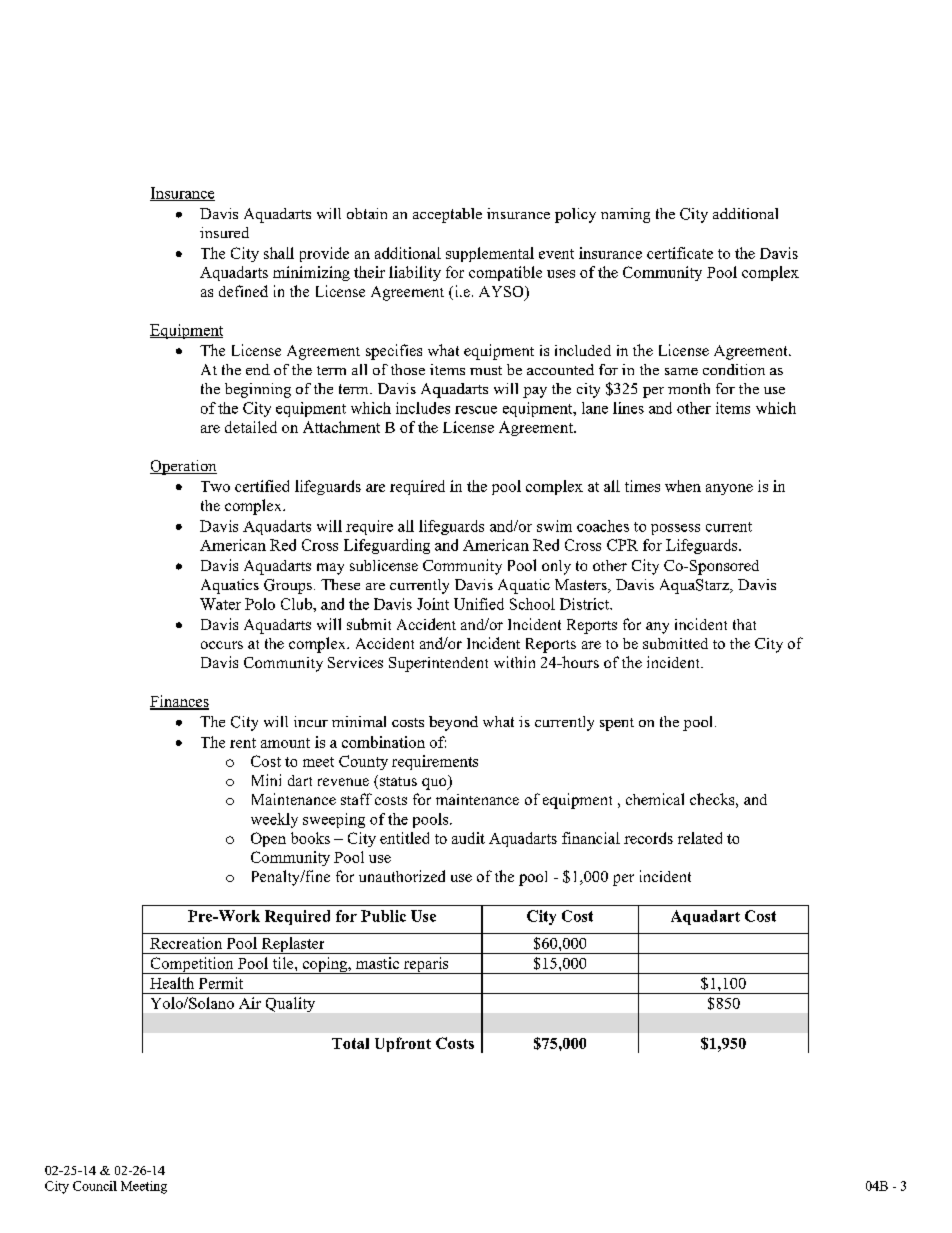 Image resolution: width=952 pixels, height=1233 pixels. I want to click on records, so click(648, 838).
